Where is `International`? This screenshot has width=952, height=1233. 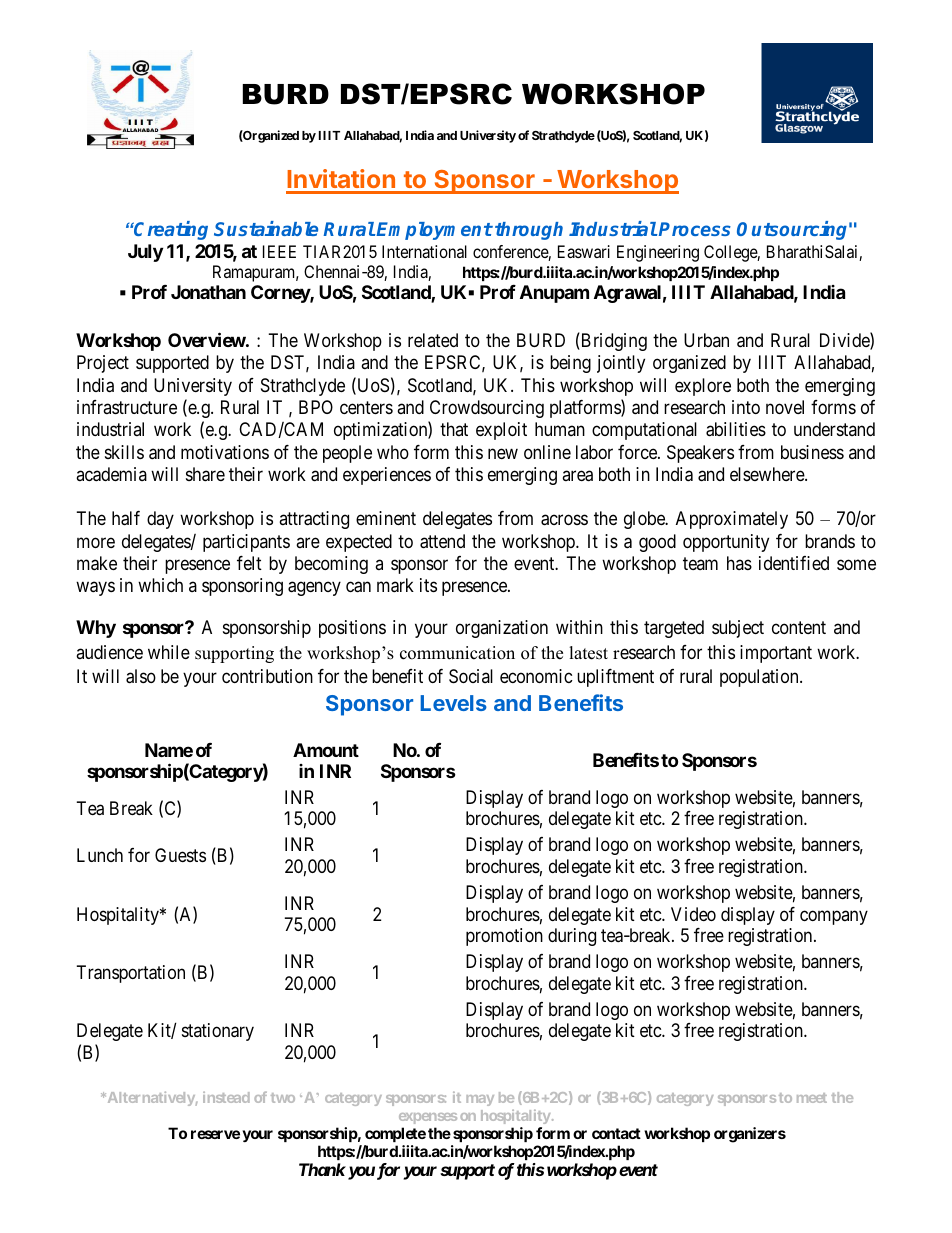 International is located at coordinates (424, 251).
